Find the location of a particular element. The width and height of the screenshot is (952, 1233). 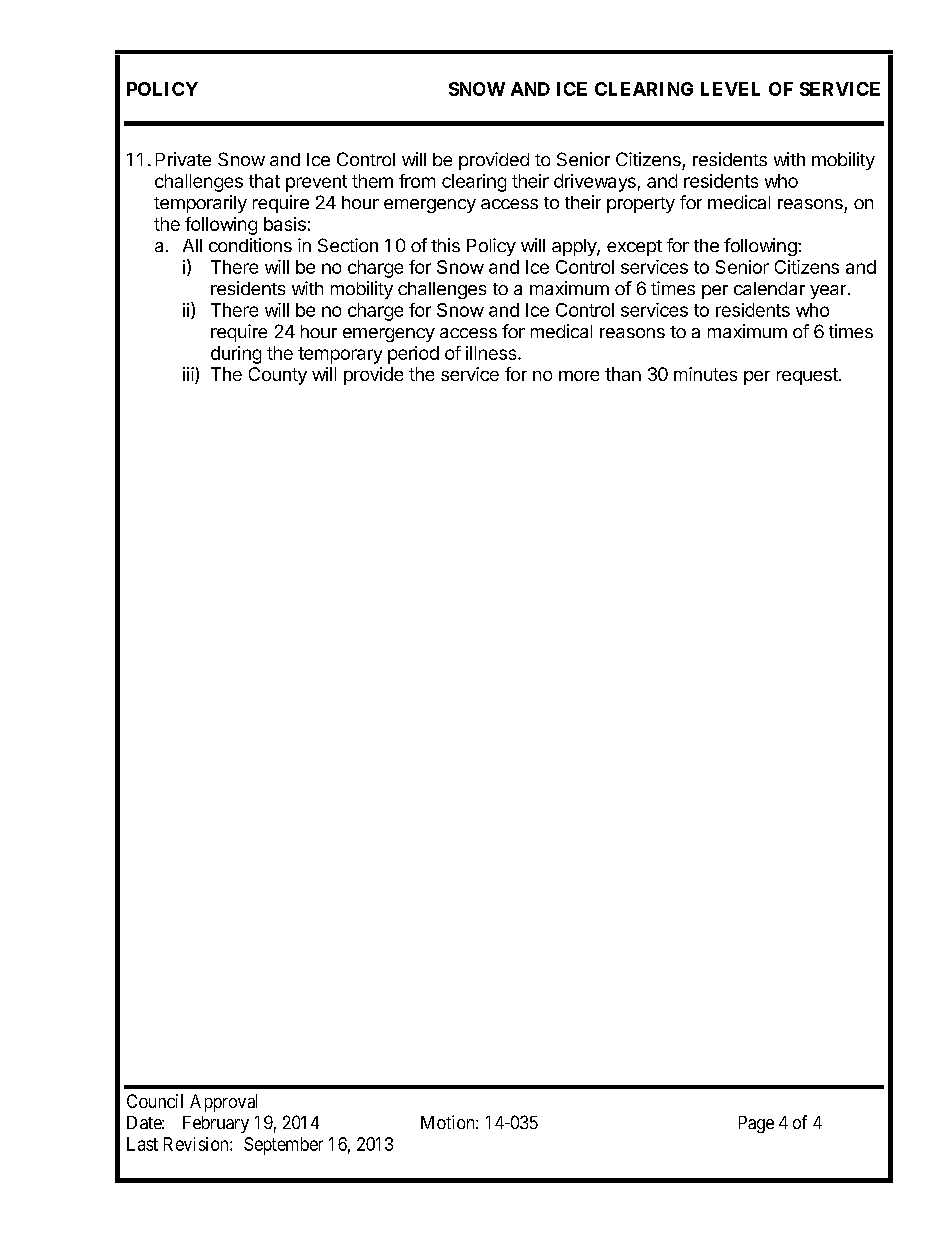

from is located at coordinates (417, 181).
